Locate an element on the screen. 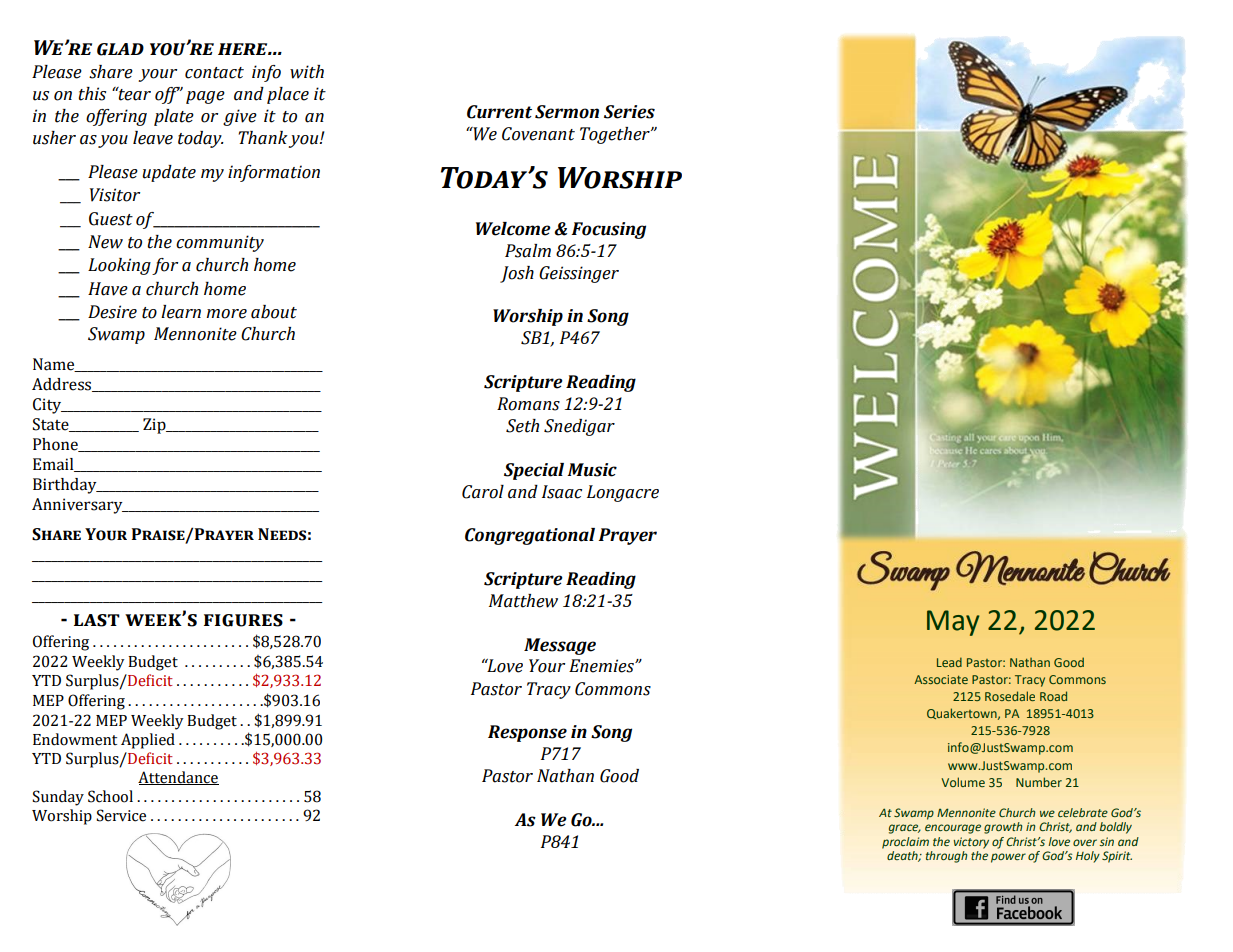 Image resolution: width=1233 pixels, height=952 pixels. Enemies is located at coordinates (602, 666).
